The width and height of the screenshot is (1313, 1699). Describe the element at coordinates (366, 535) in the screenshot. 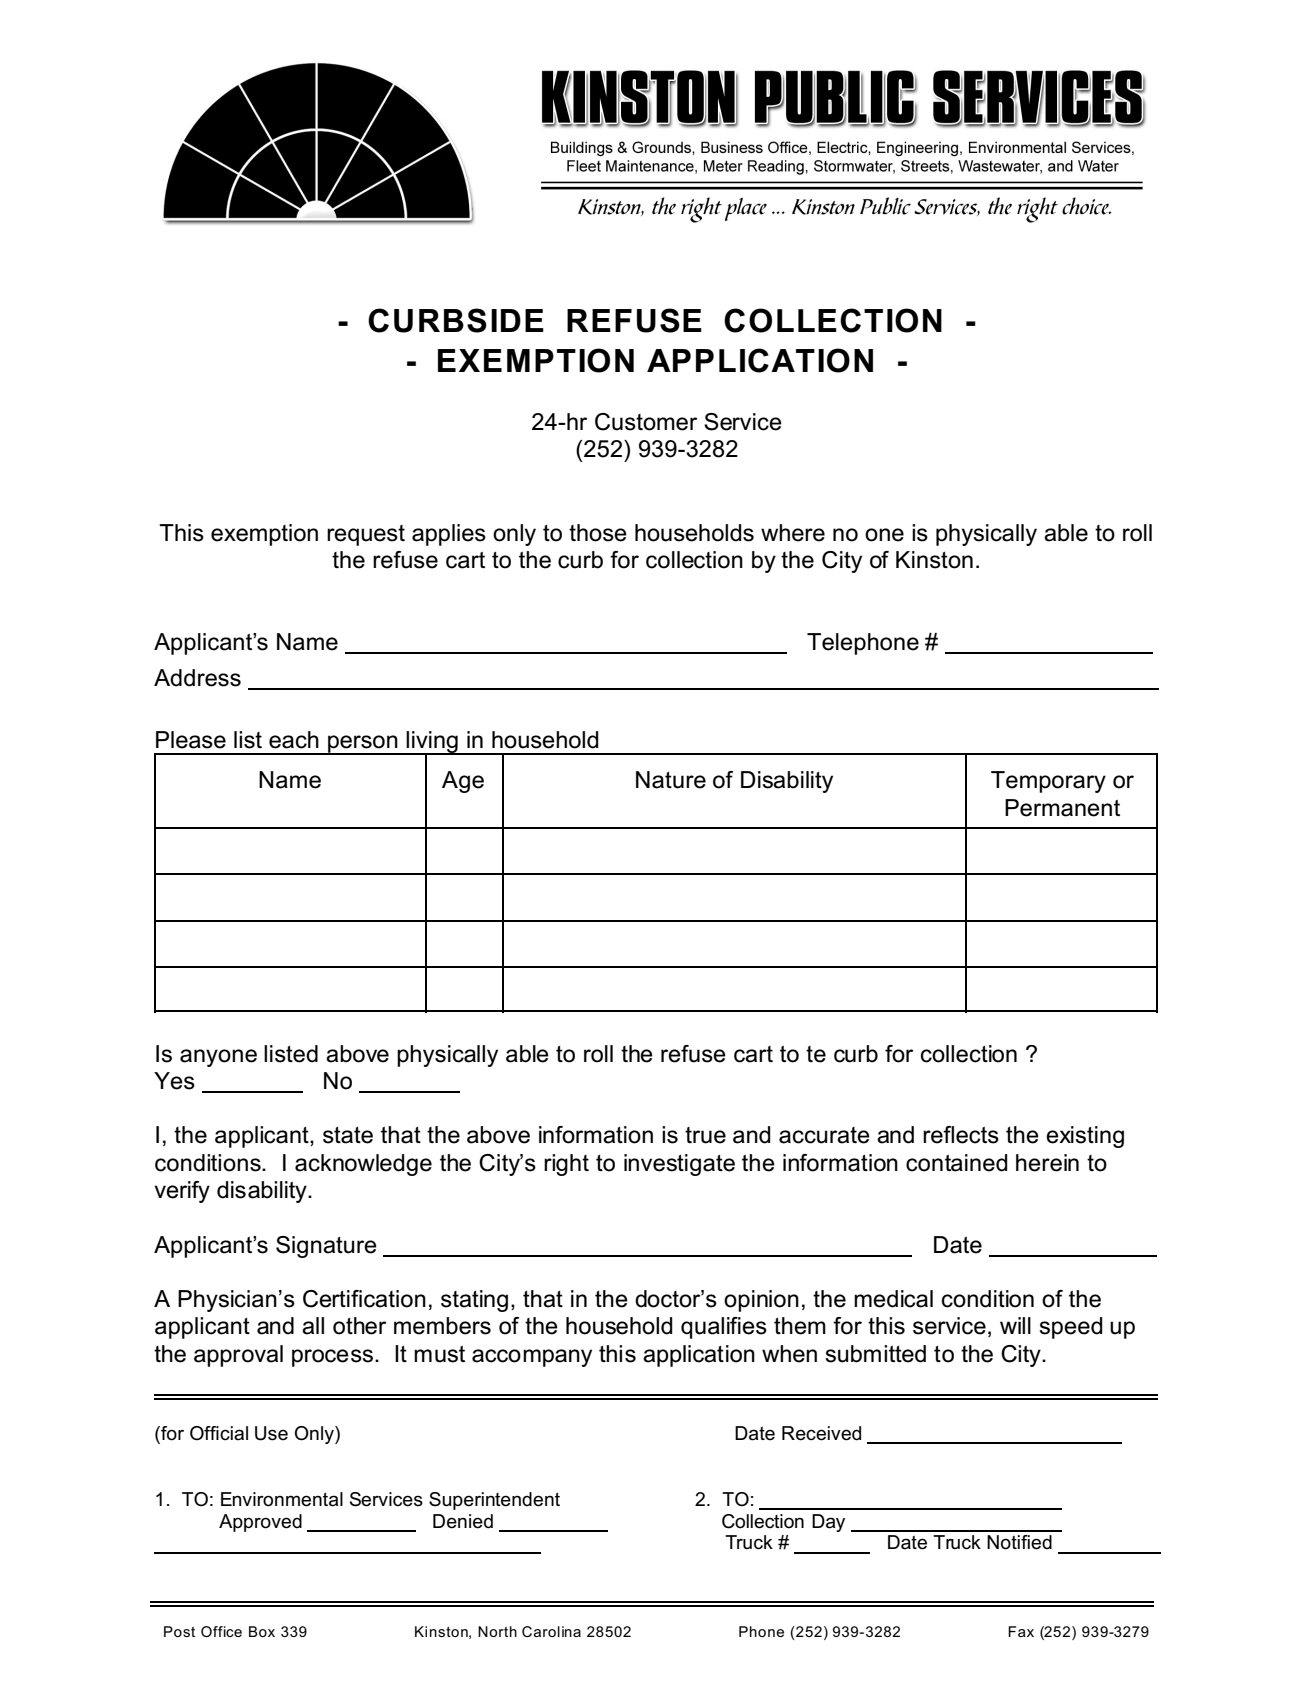

I see `request` at that location.
